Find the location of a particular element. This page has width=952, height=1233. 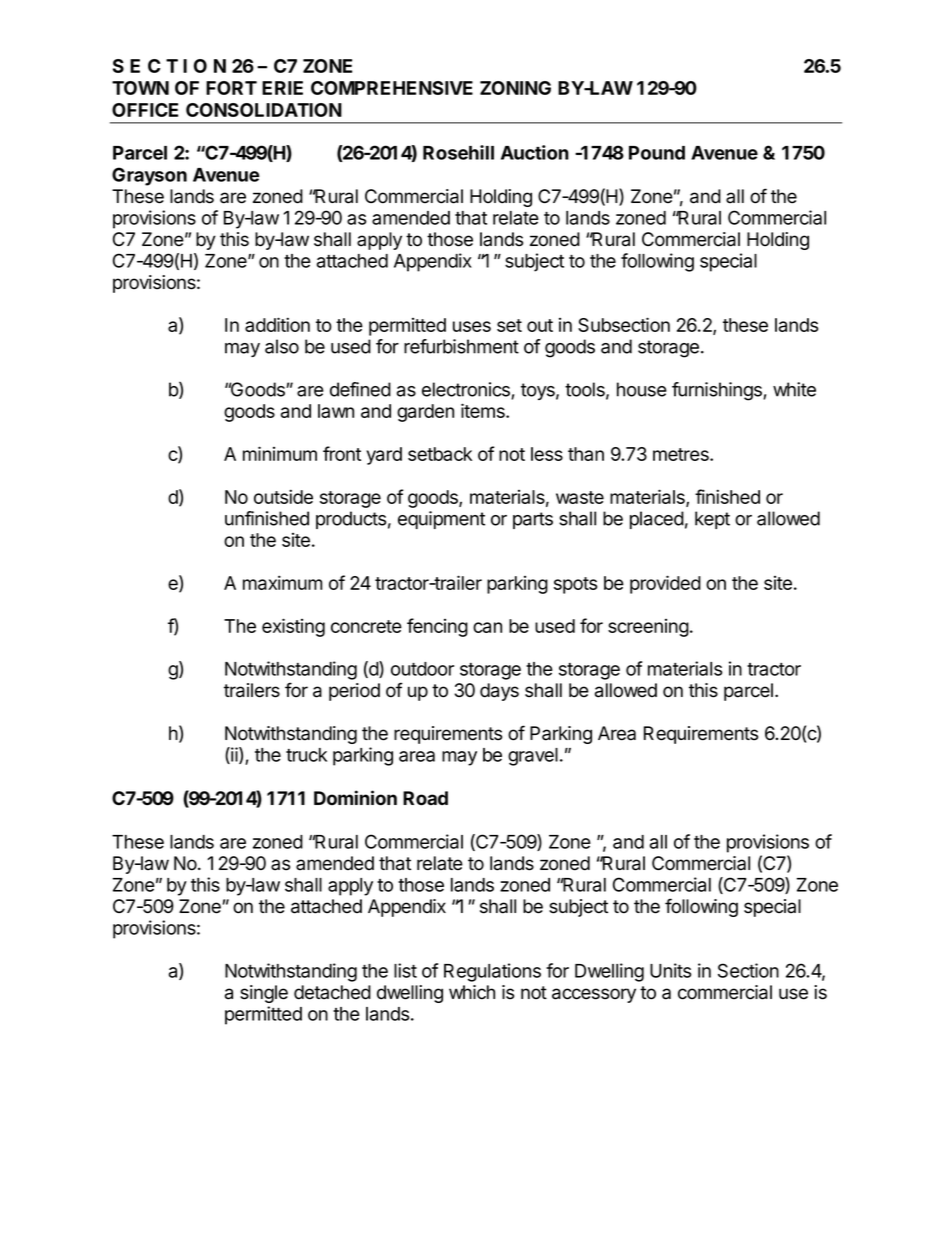

equipment is located at coordinates (441, 520).
